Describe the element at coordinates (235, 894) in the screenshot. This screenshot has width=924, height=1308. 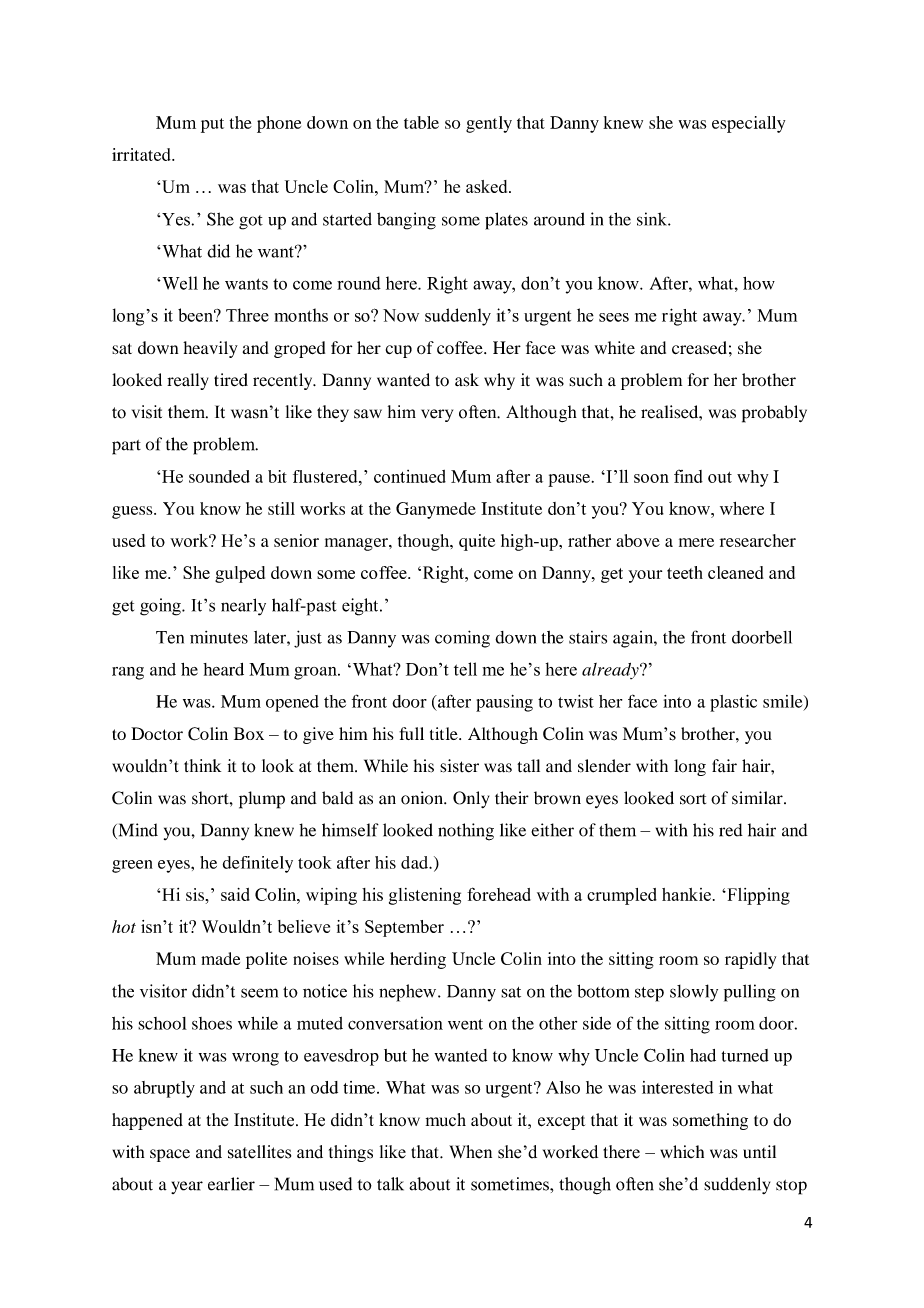
I see `said` at that location.
